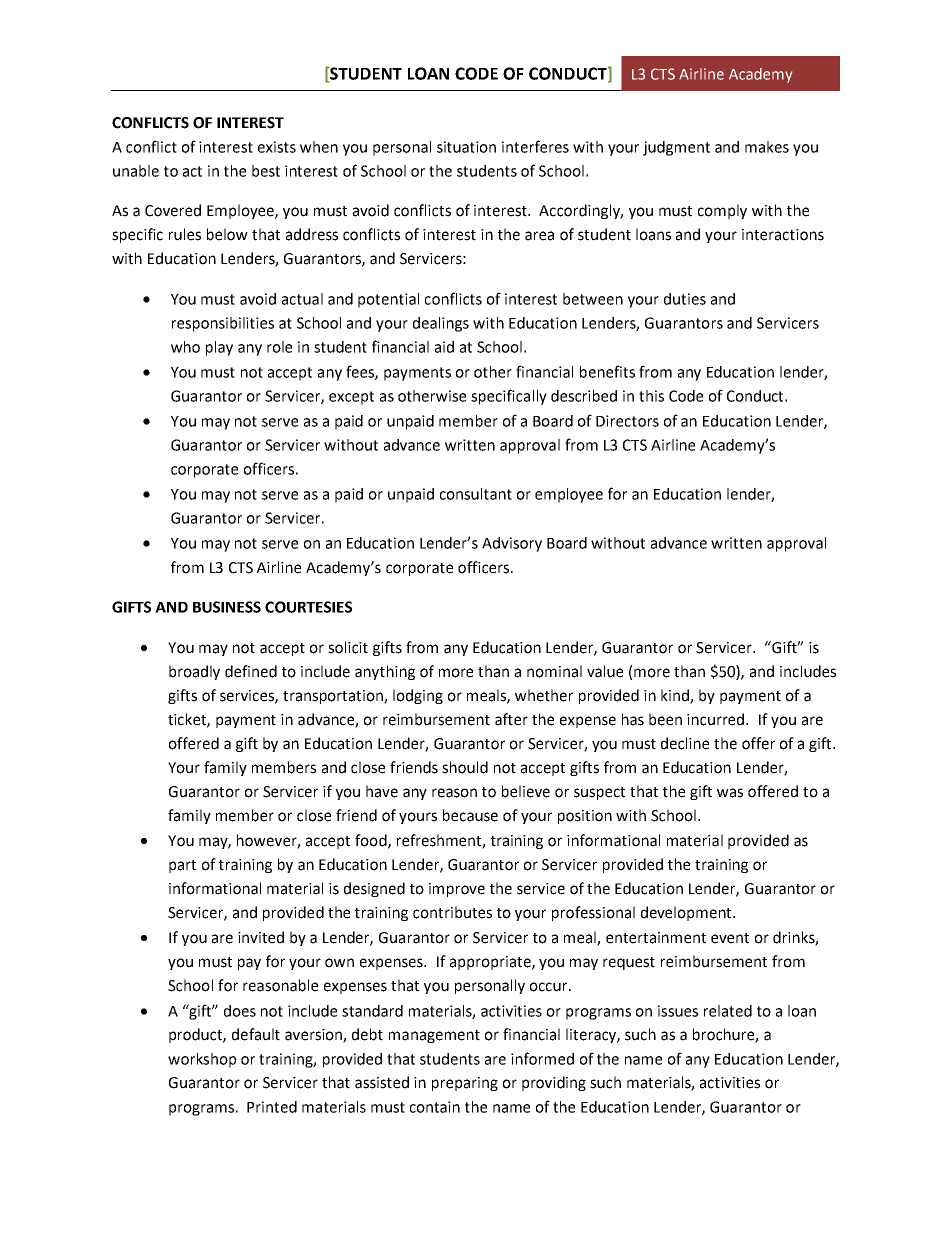 This document has height=1233, width=952. Describe the element at coordinates (457, 890) in the document. I see `improve` at that location.
